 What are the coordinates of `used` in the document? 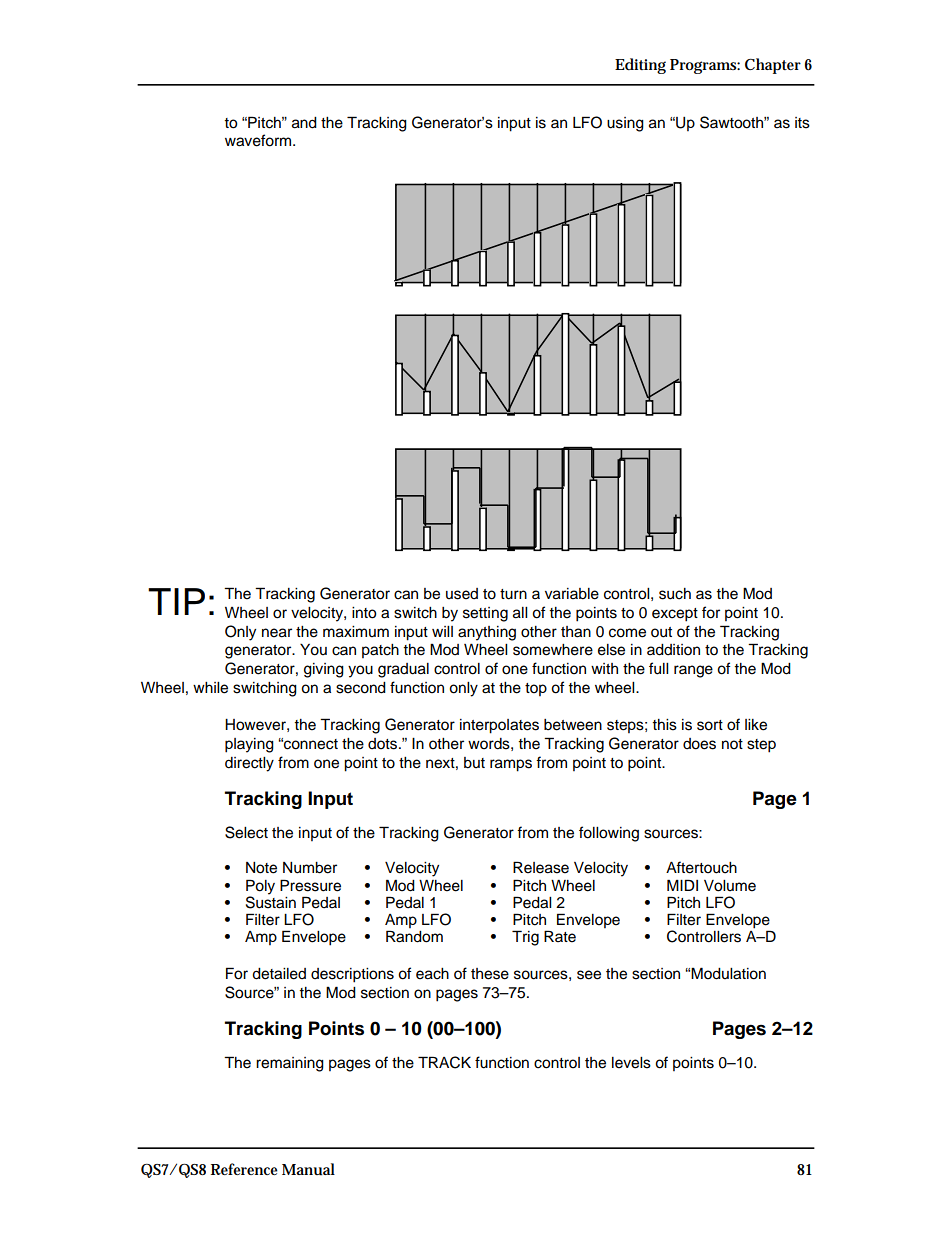 It's located at (462, 594).
